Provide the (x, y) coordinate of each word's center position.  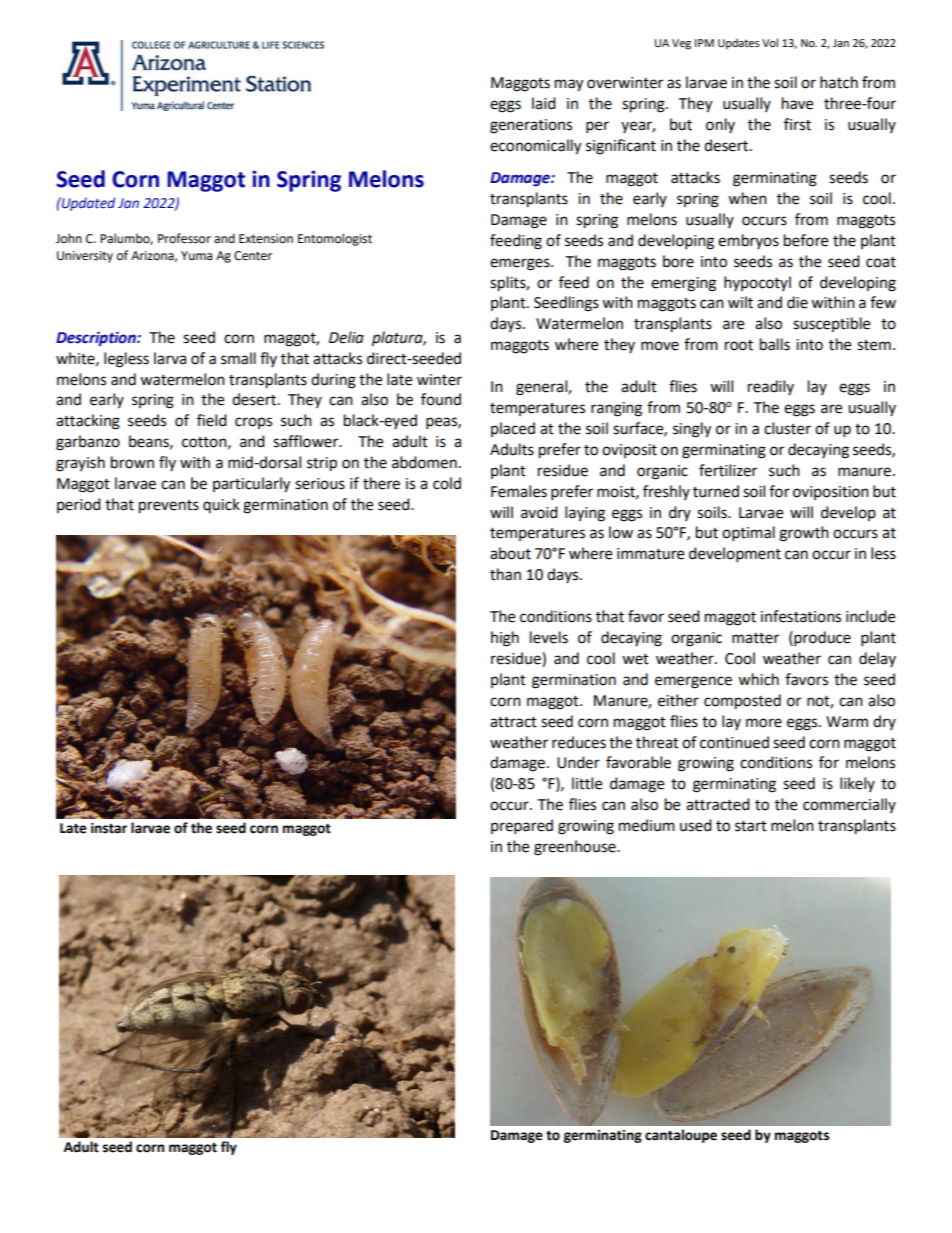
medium (647, 825)
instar (109, 828)
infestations (801, 616)
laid (544, 103)
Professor (184, 238)
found (441, 399)
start (751, 826)
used (696, 825)
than (505, 574)
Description (97, 338)
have (797, 103)
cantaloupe (681, 1136)
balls (775, 344)
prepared (522, 827)
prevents (169, 507)
